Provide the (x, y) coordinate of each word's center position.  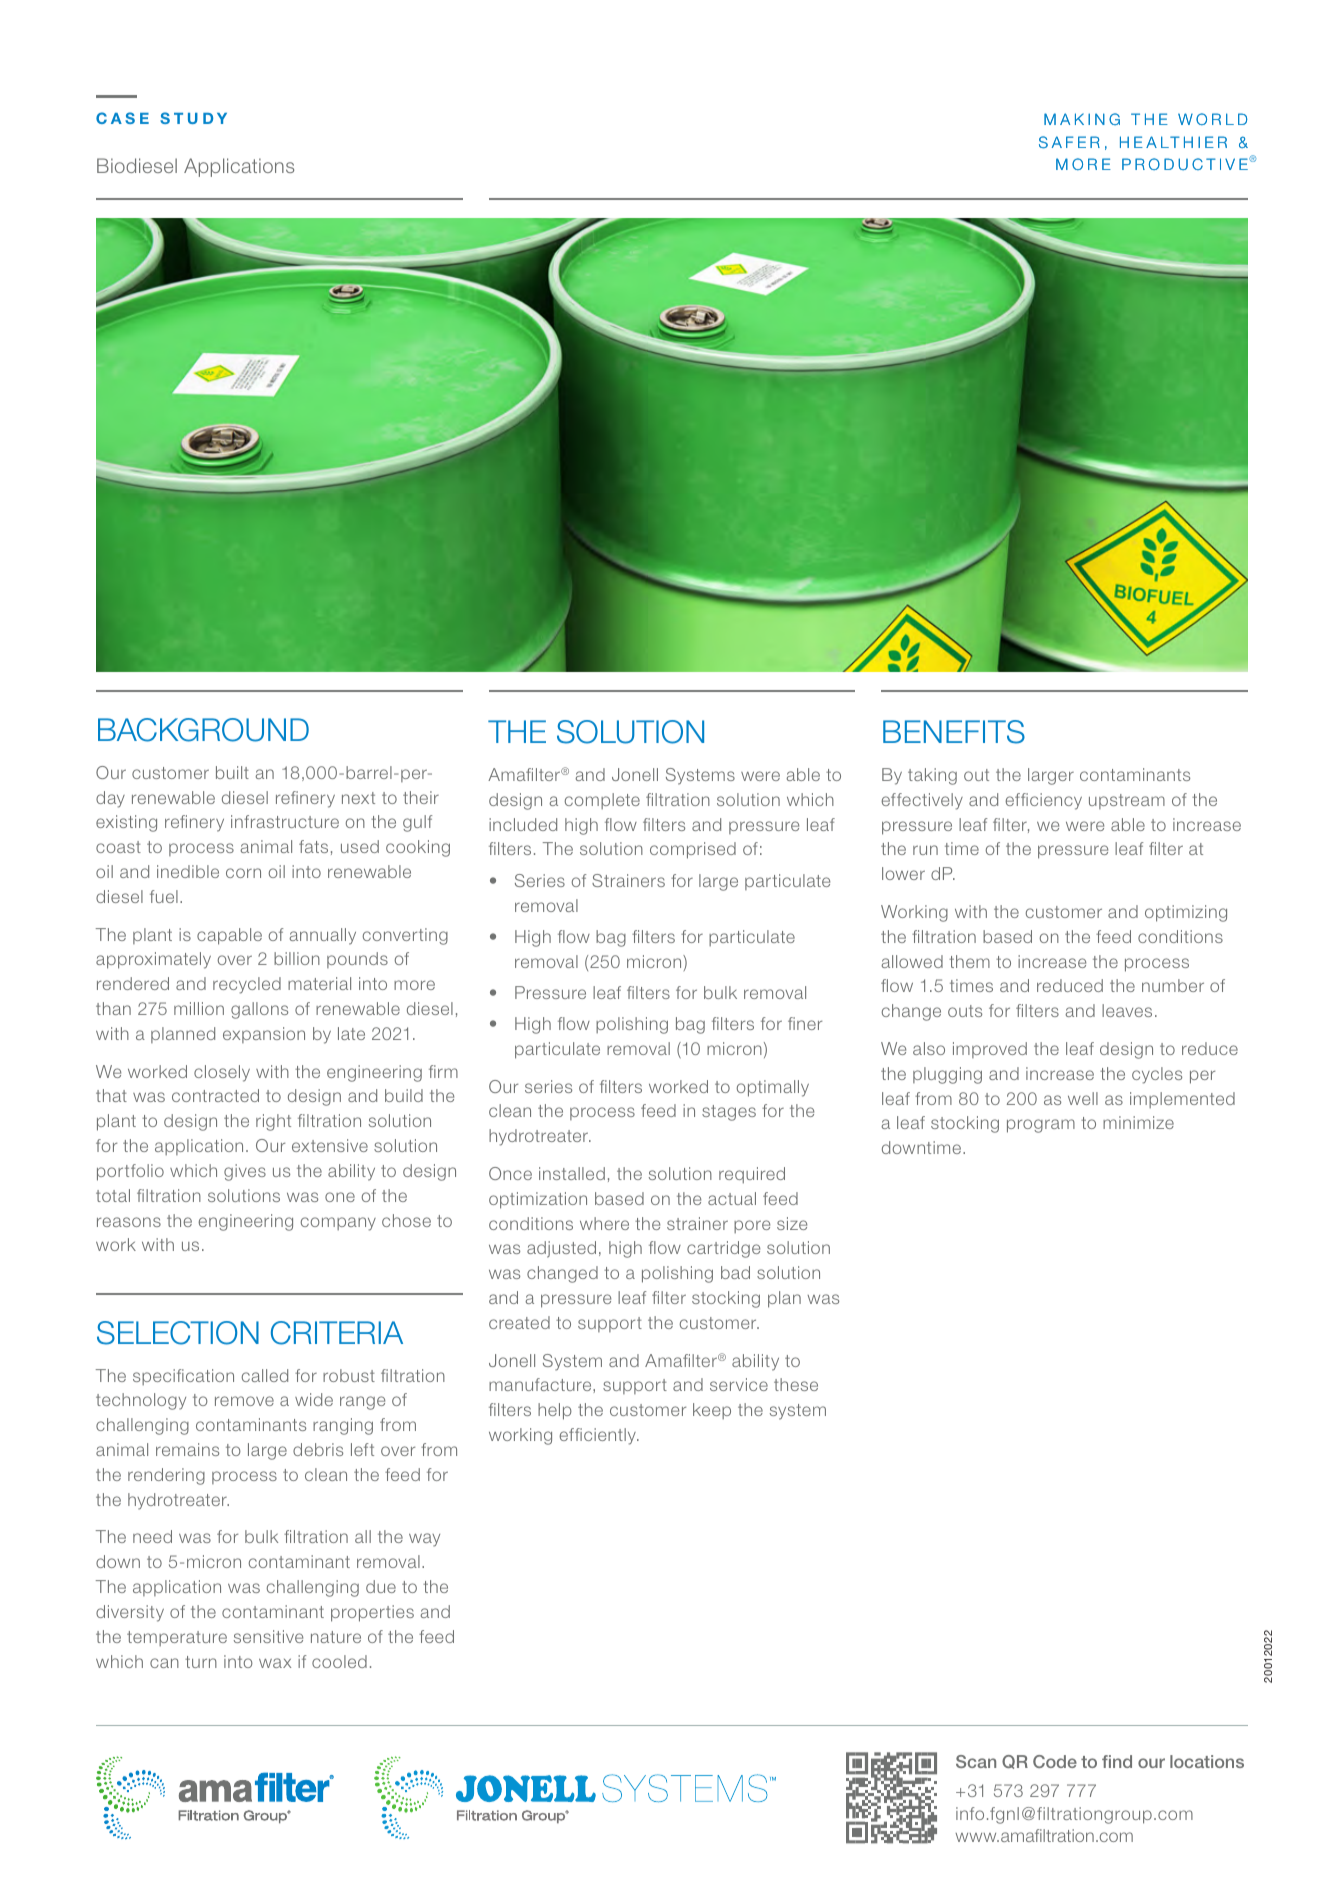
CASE (122, 118)
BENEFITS (954, 732)
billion (297, 958)
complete (602, 801)
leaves (1127, 1010)
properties (372, 1613)
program (1041, 1126)
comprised (693, 850)
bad (735, 1272)
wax (275, 1663)
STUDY (193, 118)
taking (932, 776)
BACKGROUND (203, 730)
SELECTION (178, 1333)
